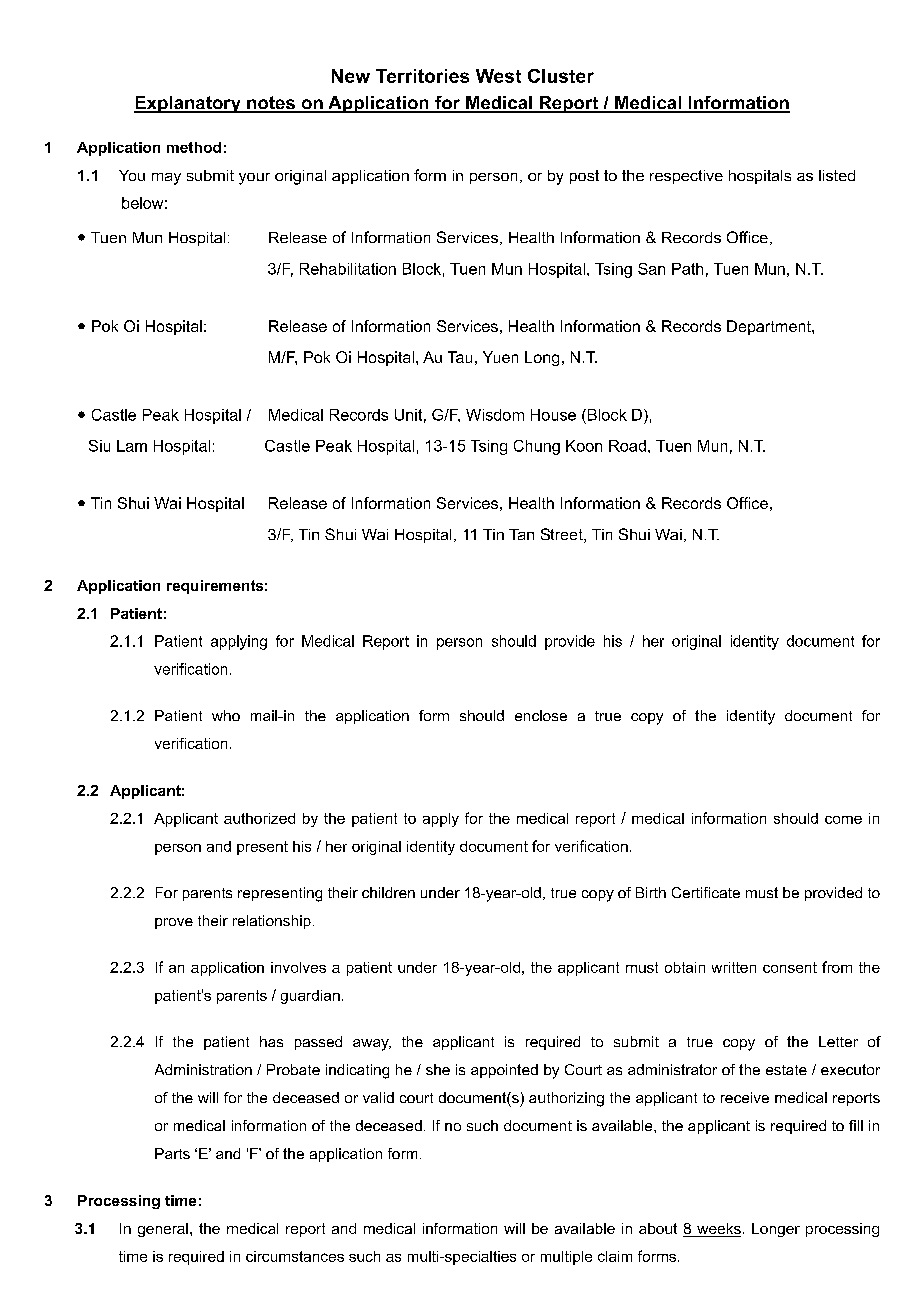  Describe the element at coordinates (837, 175) in the screenshot. I see `listed` at that location.
